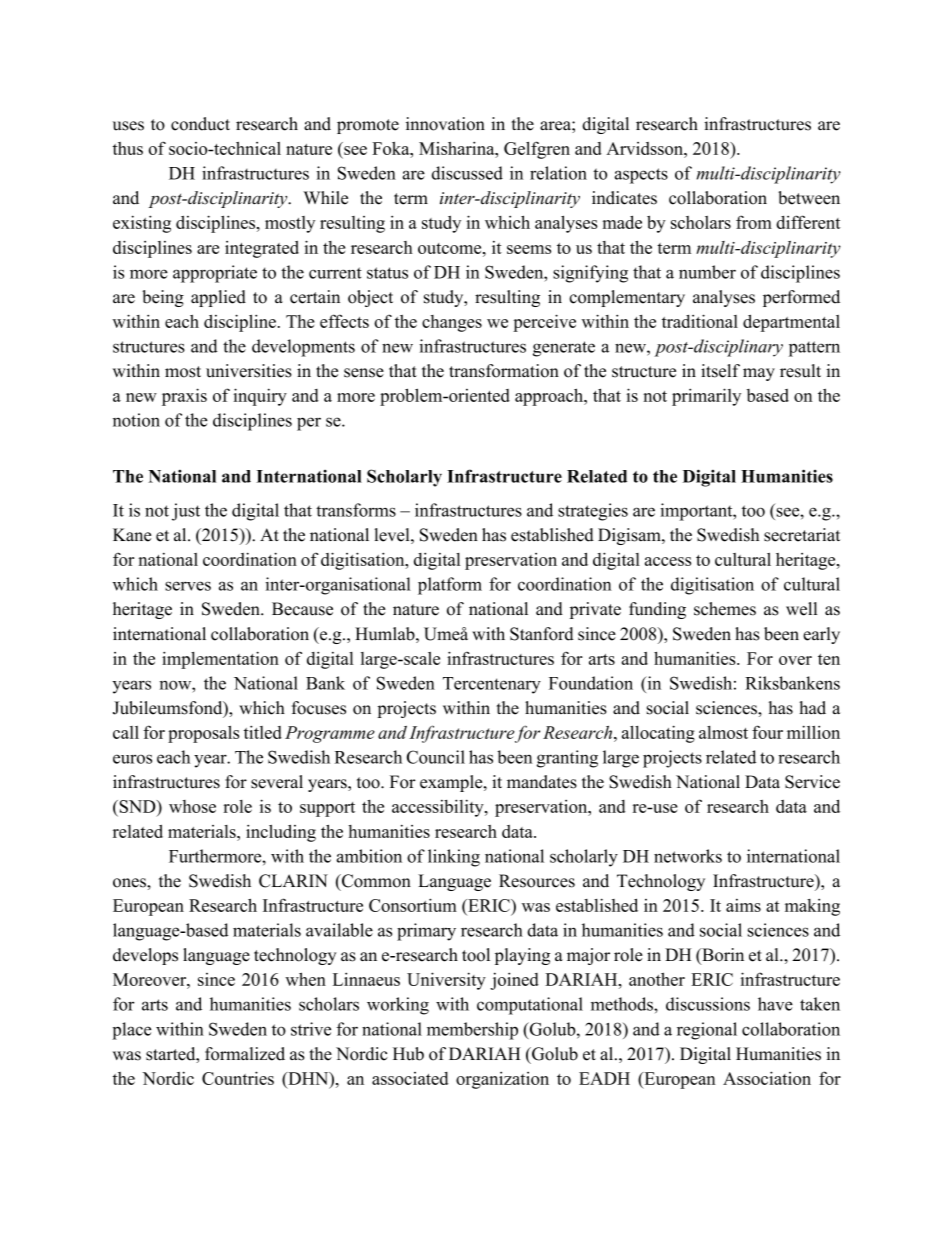 This page has width=952, height=1233. I want to click on Council, so click(436, 757).
